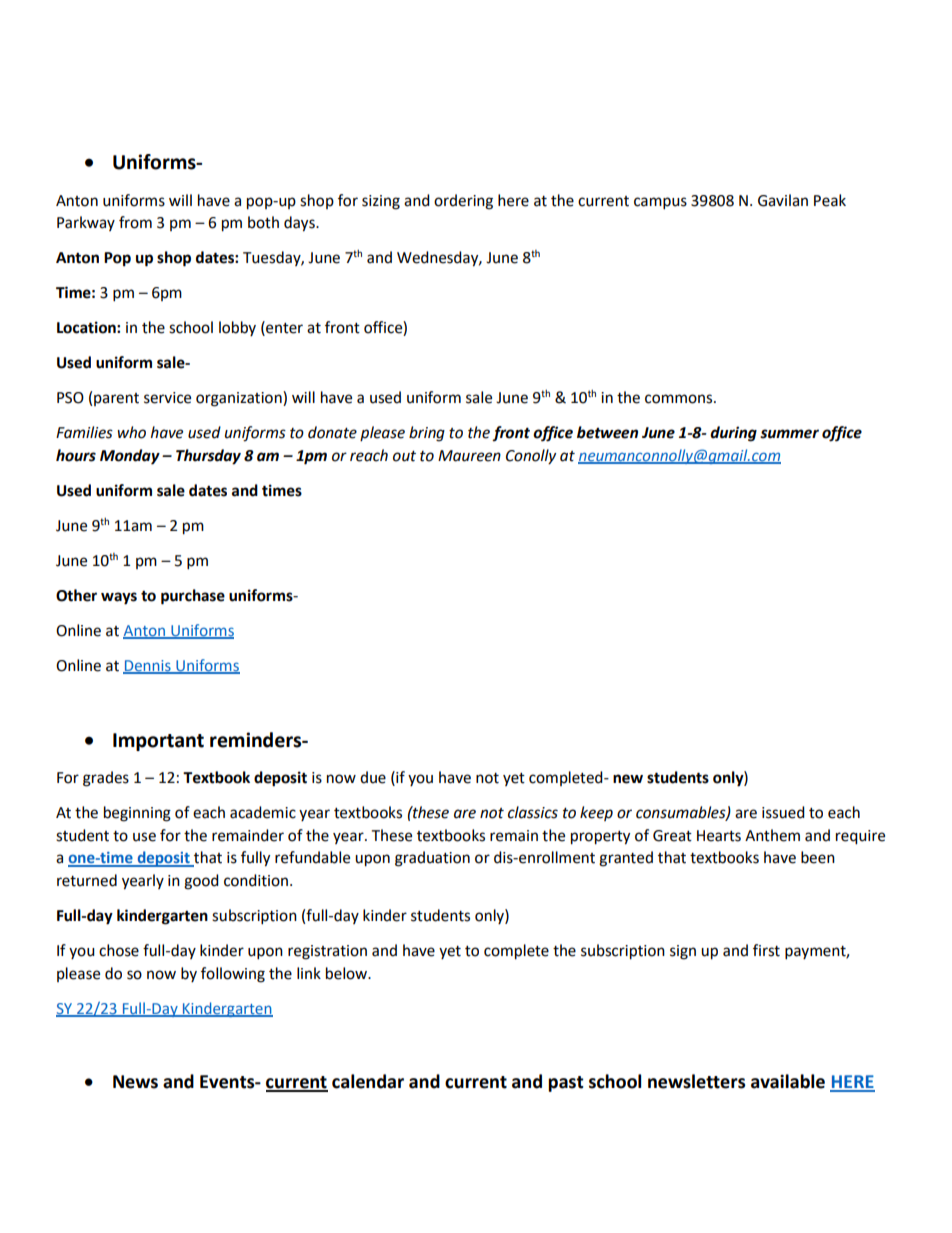  What do you see at coordinates (783, 812) in the document?
I see `issued` at bounding box center [783, 812].
